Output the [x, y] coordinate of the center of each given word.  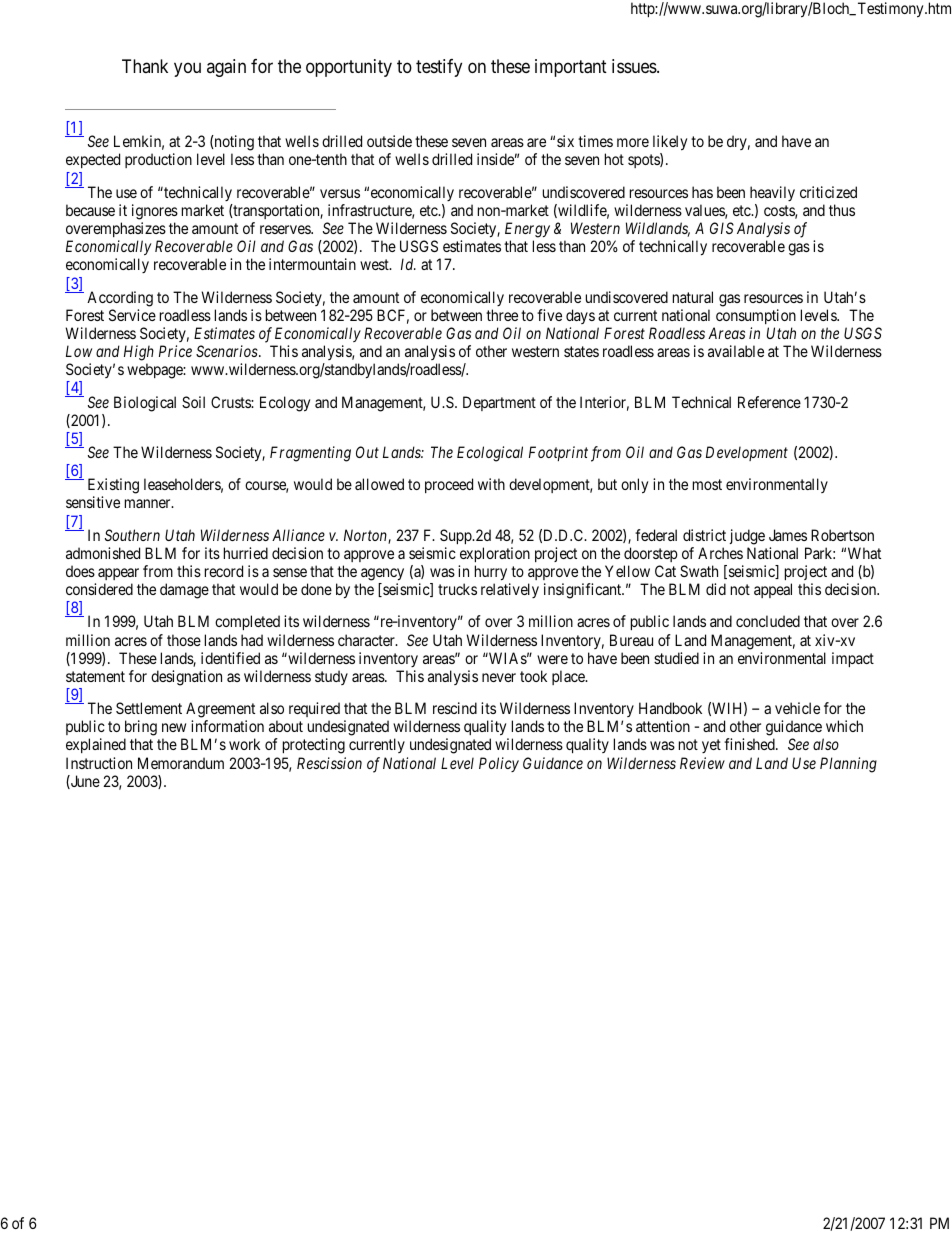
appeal [773, 590]
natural [693, 297]
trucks [457, 589]
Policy [499, 764]
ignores [155, 212]
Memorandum [181, 763]
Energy [527, 230]
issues [635, 66]
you [187, 69]
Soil [193, 402]
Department [499, 403]
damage [184, 591]
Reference [769, 402]
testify [439, 68]
